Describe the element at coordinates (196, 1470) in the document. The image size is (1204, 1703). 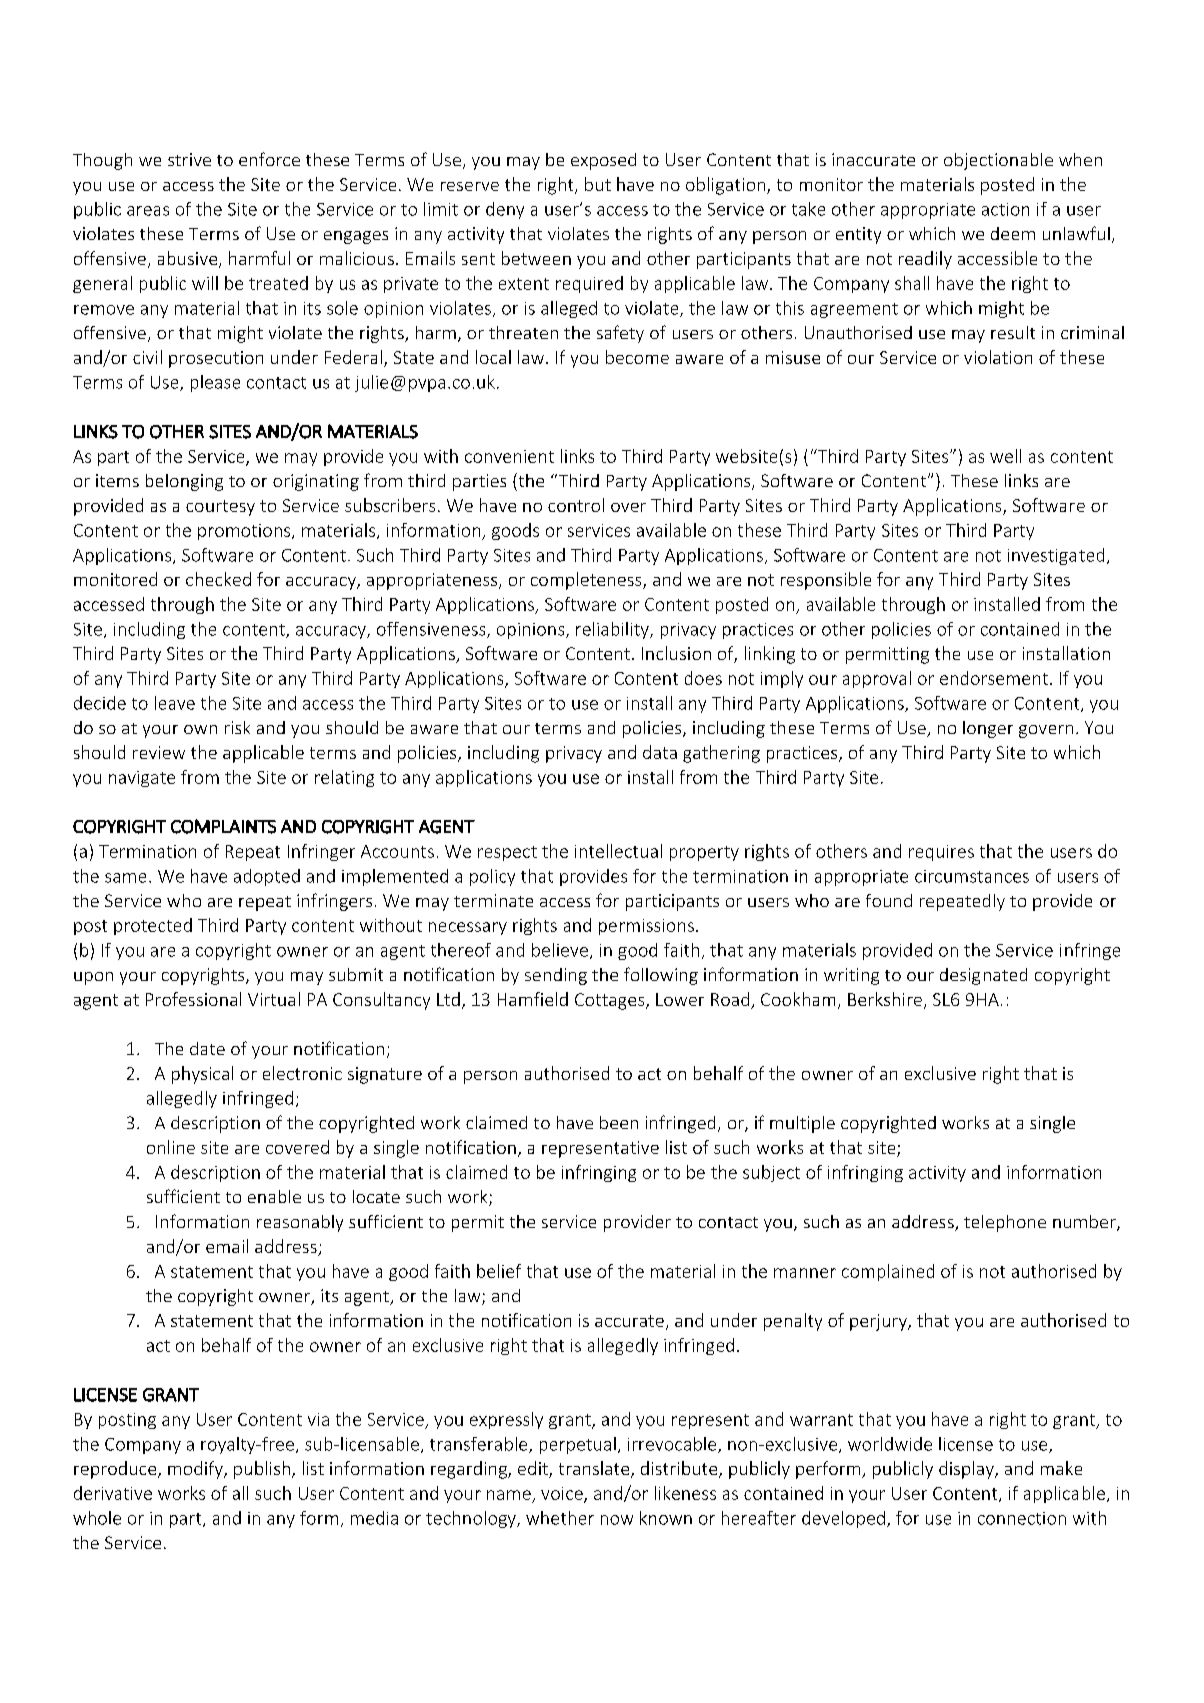
I see `modify` at that location.
